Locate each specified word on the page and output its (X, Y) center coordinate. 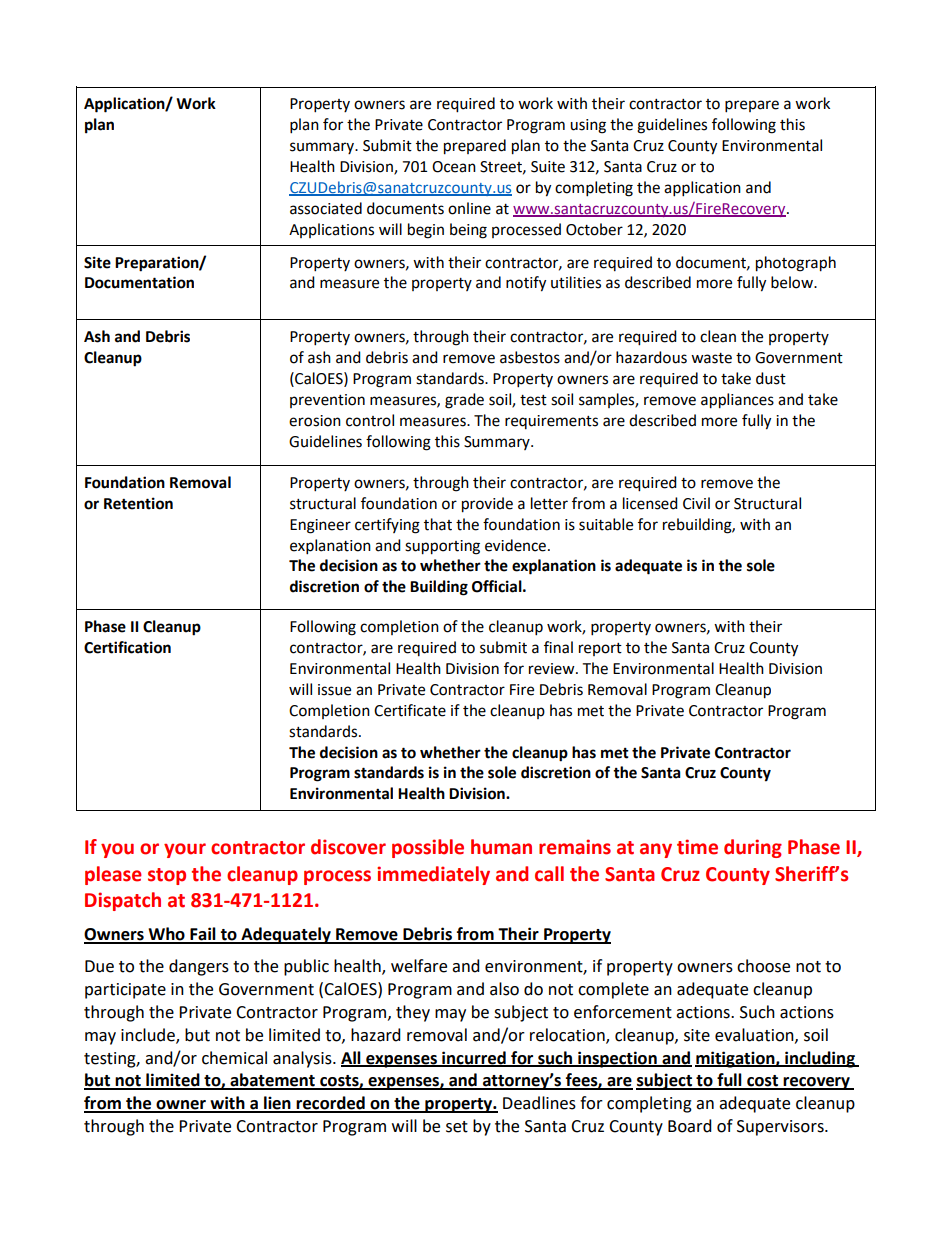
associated (326, 208)
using (588, 126)
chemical (234, 1058)
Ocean (454, 167)
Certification (127, 647)
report (600, 649)
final (558, 647)
